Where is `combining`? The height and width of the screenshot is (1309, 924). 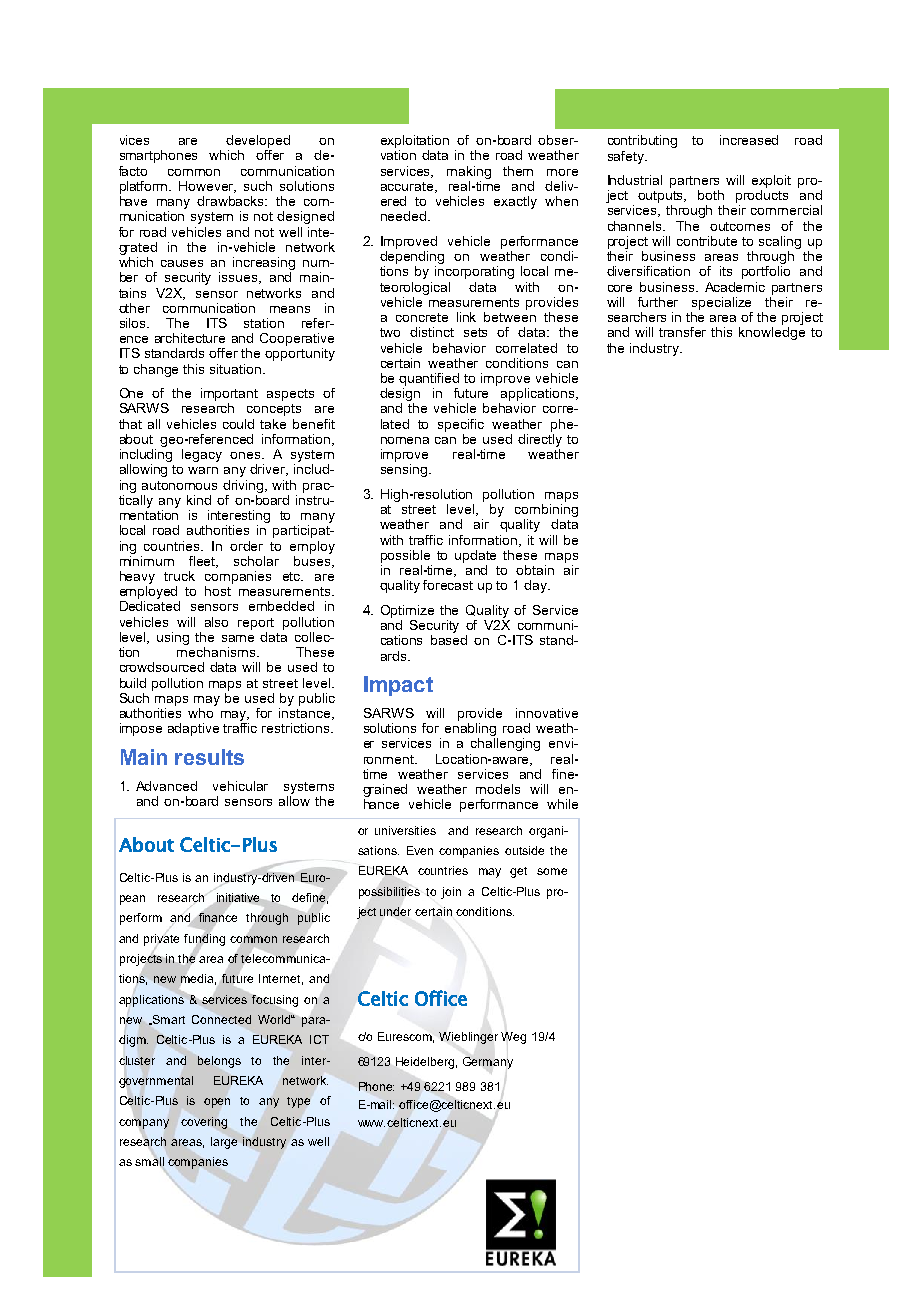
combining is located at coordinates (546, 512).
